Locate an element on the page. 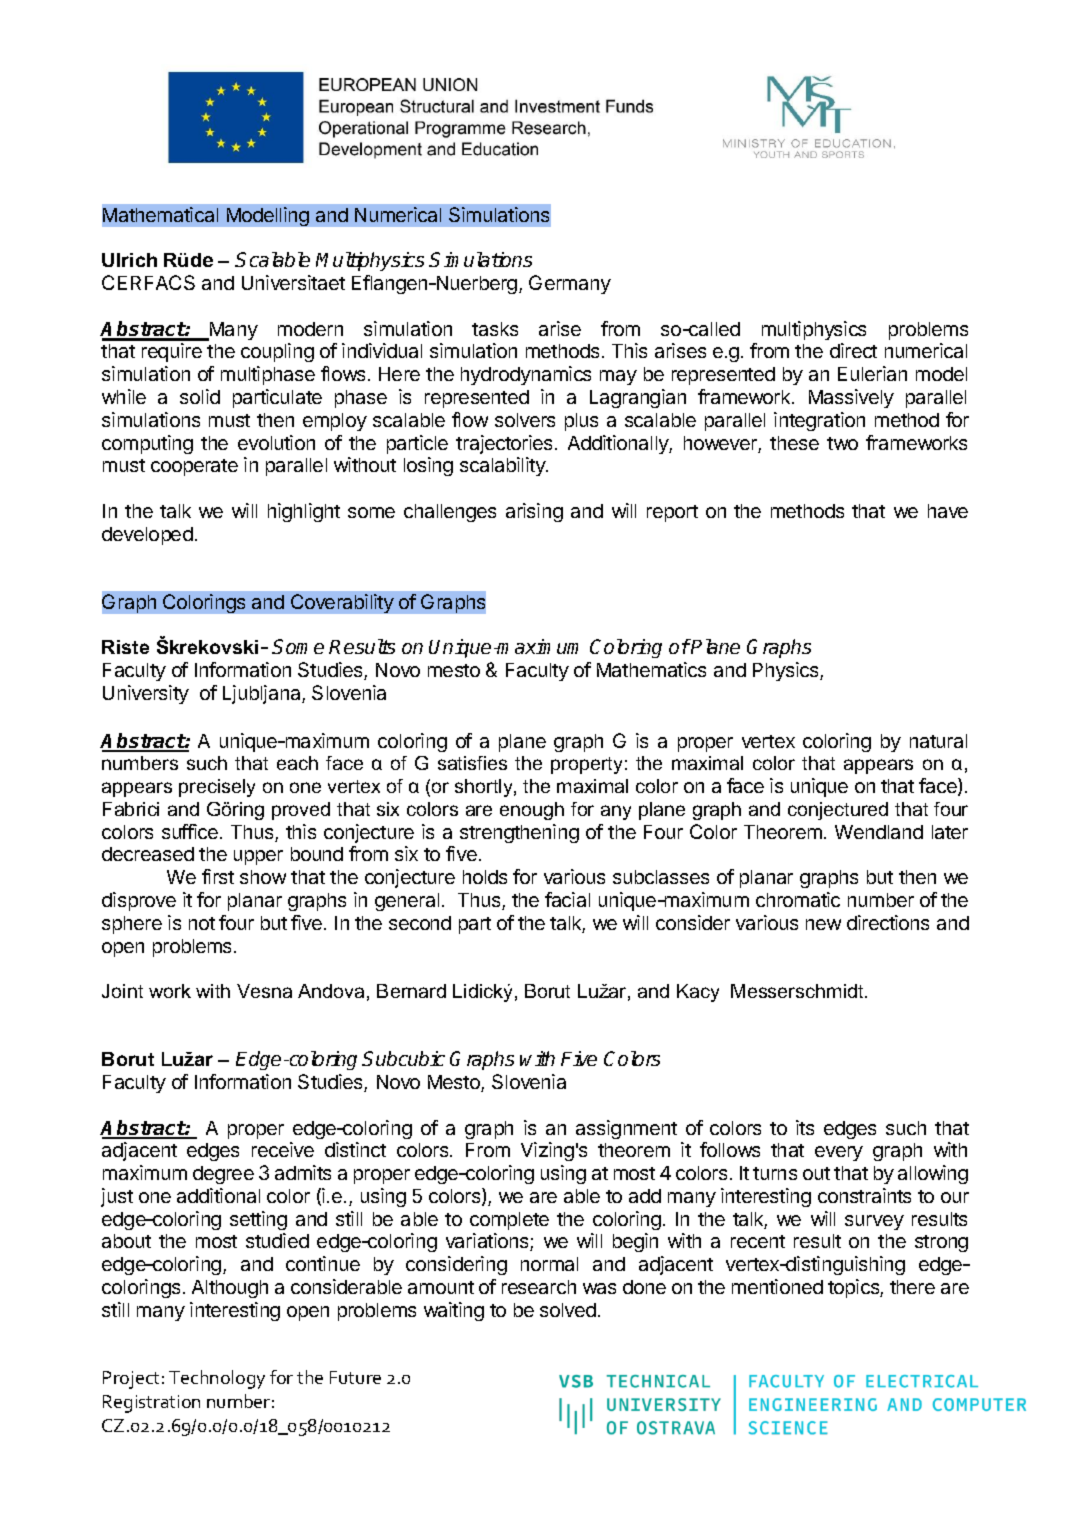  Mathematics is located at coordinates (651, 669).
